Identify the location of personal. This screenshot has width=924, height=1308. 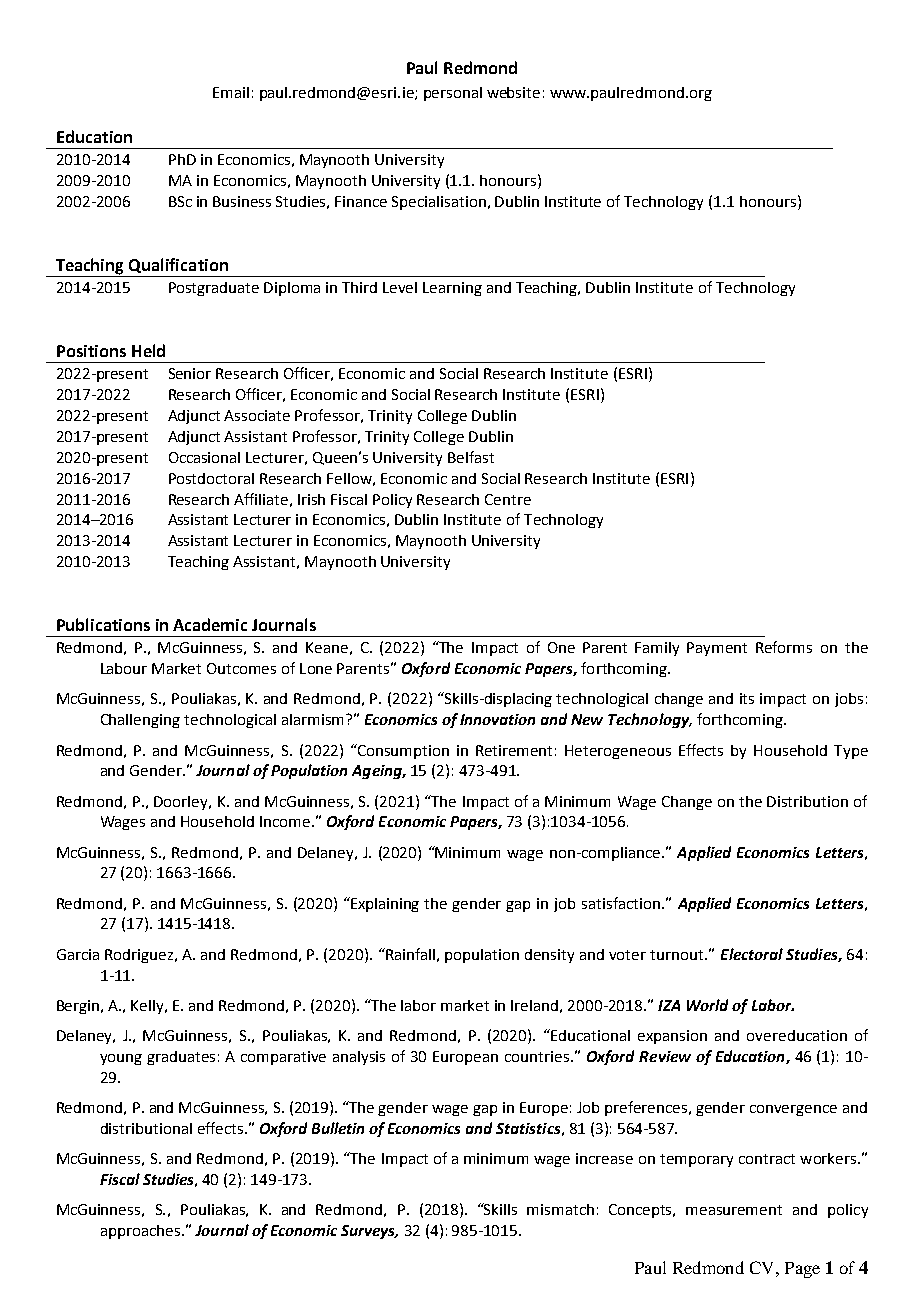
(453, 94).
